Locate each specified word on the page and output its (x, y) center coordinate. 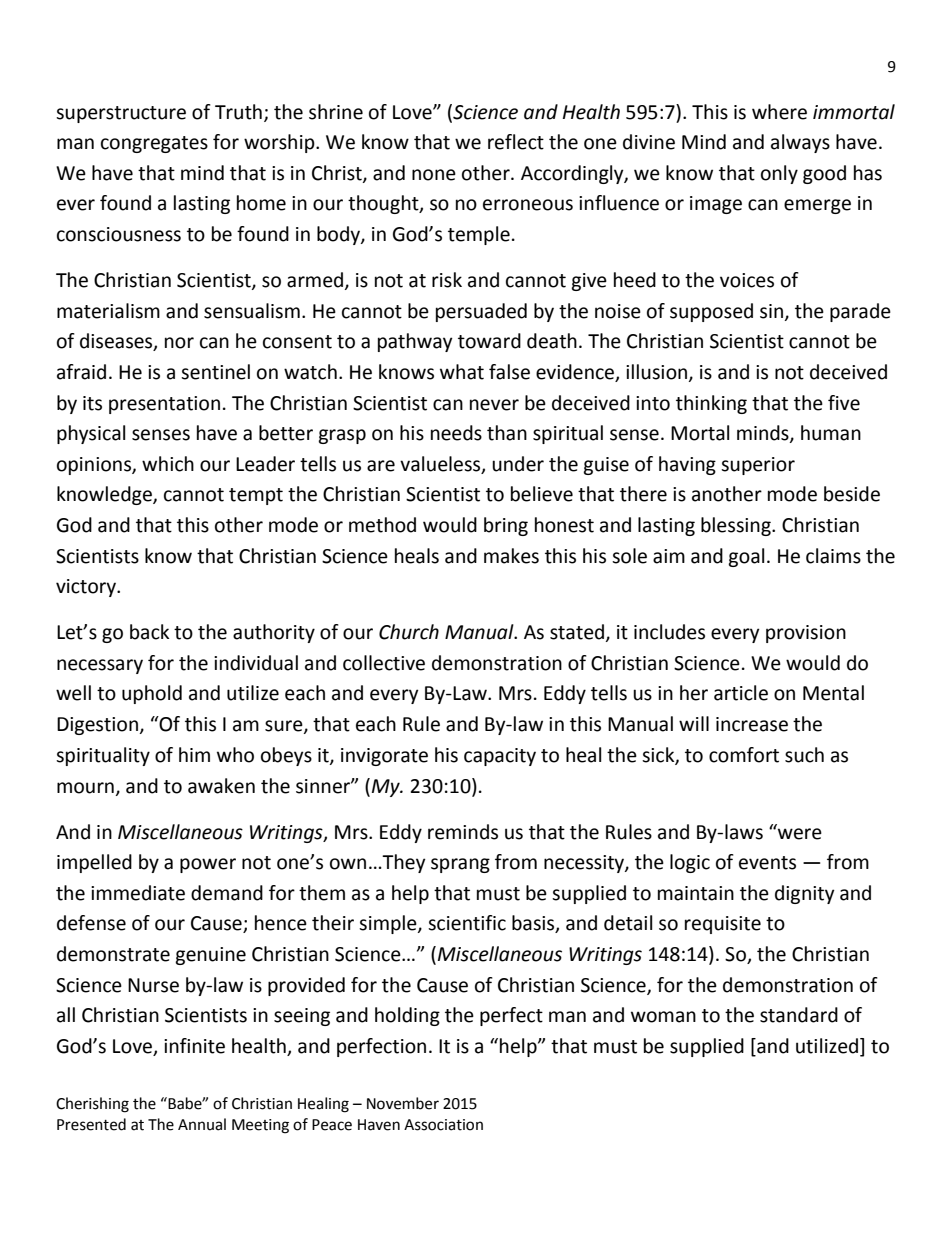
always (800, 143)
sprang (460, 865)
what (462, 372)
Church (409, 632)
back (149, 632)
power (208, 865)
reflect (516, 142)
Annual (202, 1124)
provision (806, 634)
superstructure (121, 114)
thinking (711, 404)
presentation (164, 405)
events (767, 863)
